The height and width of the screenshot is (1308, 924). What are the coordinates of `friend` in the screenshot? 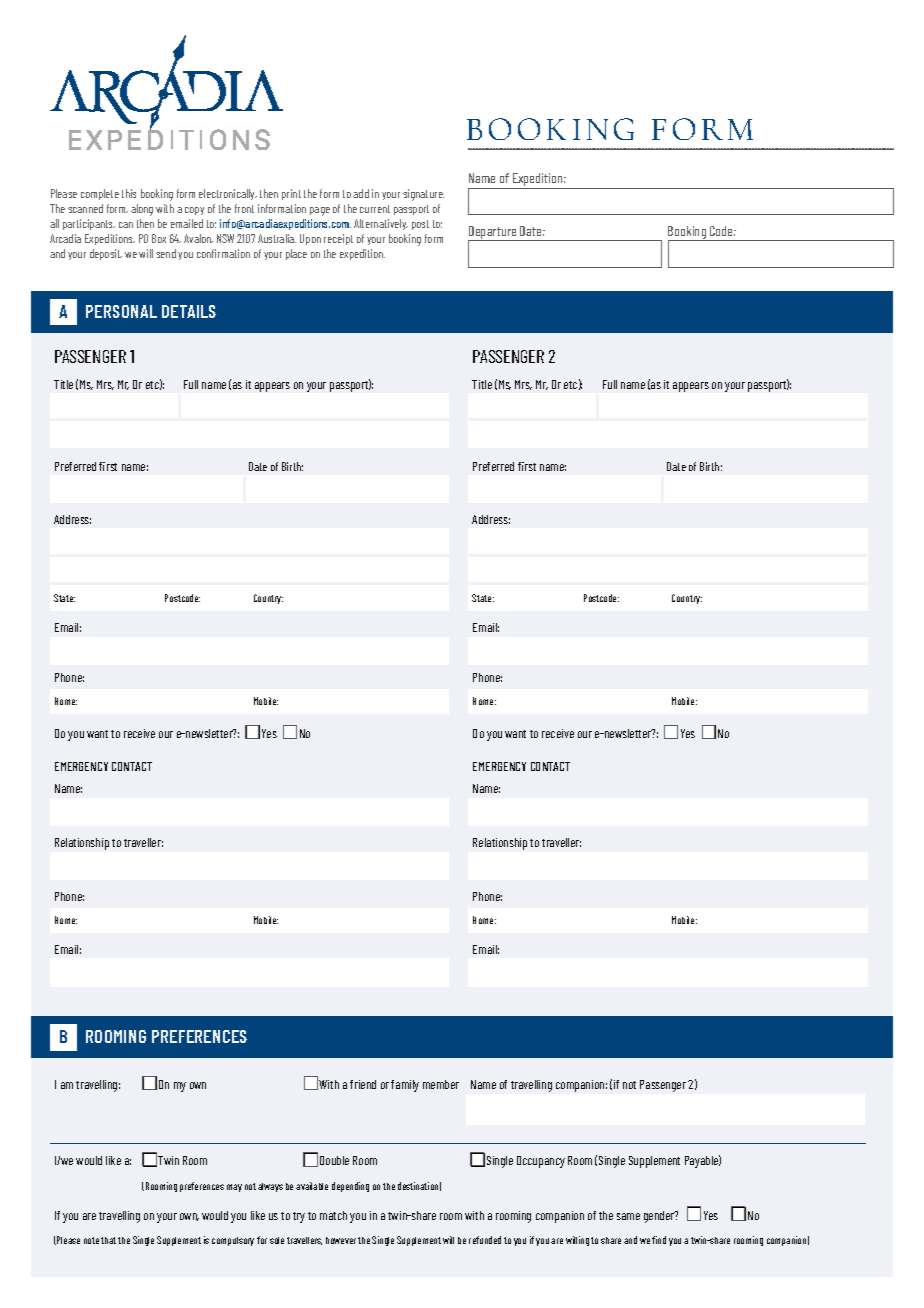 It's located at (363, 1084).
